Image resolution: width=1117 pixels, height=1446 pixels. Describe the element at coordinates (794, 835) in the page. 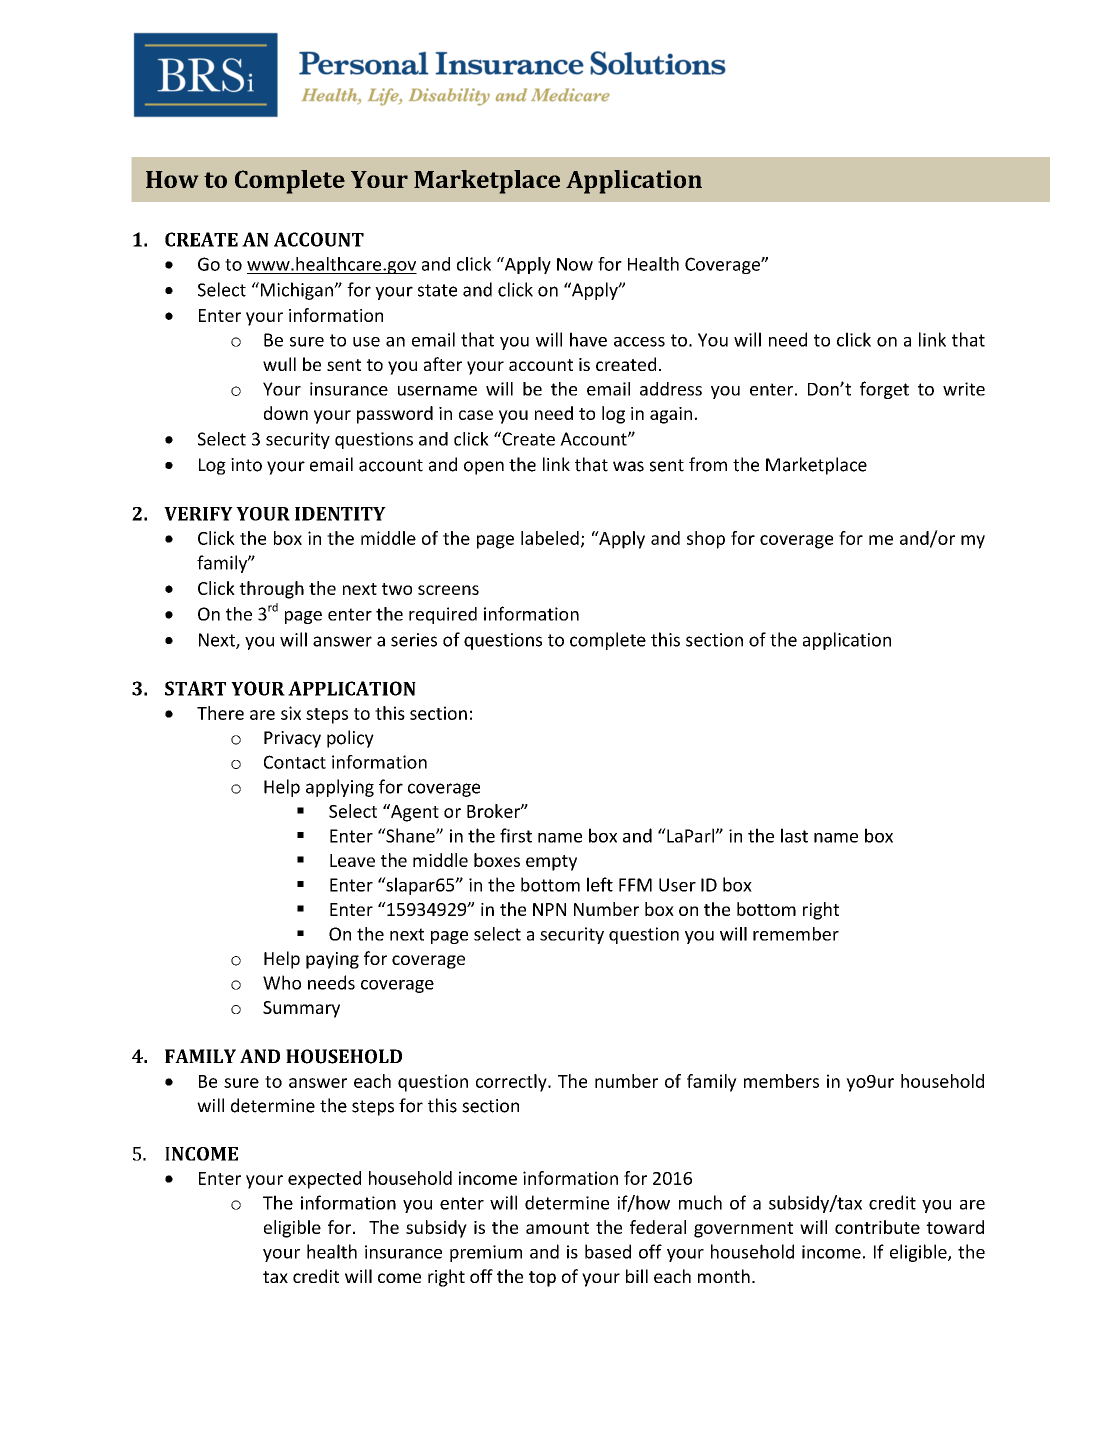

I see `last` at that location.
